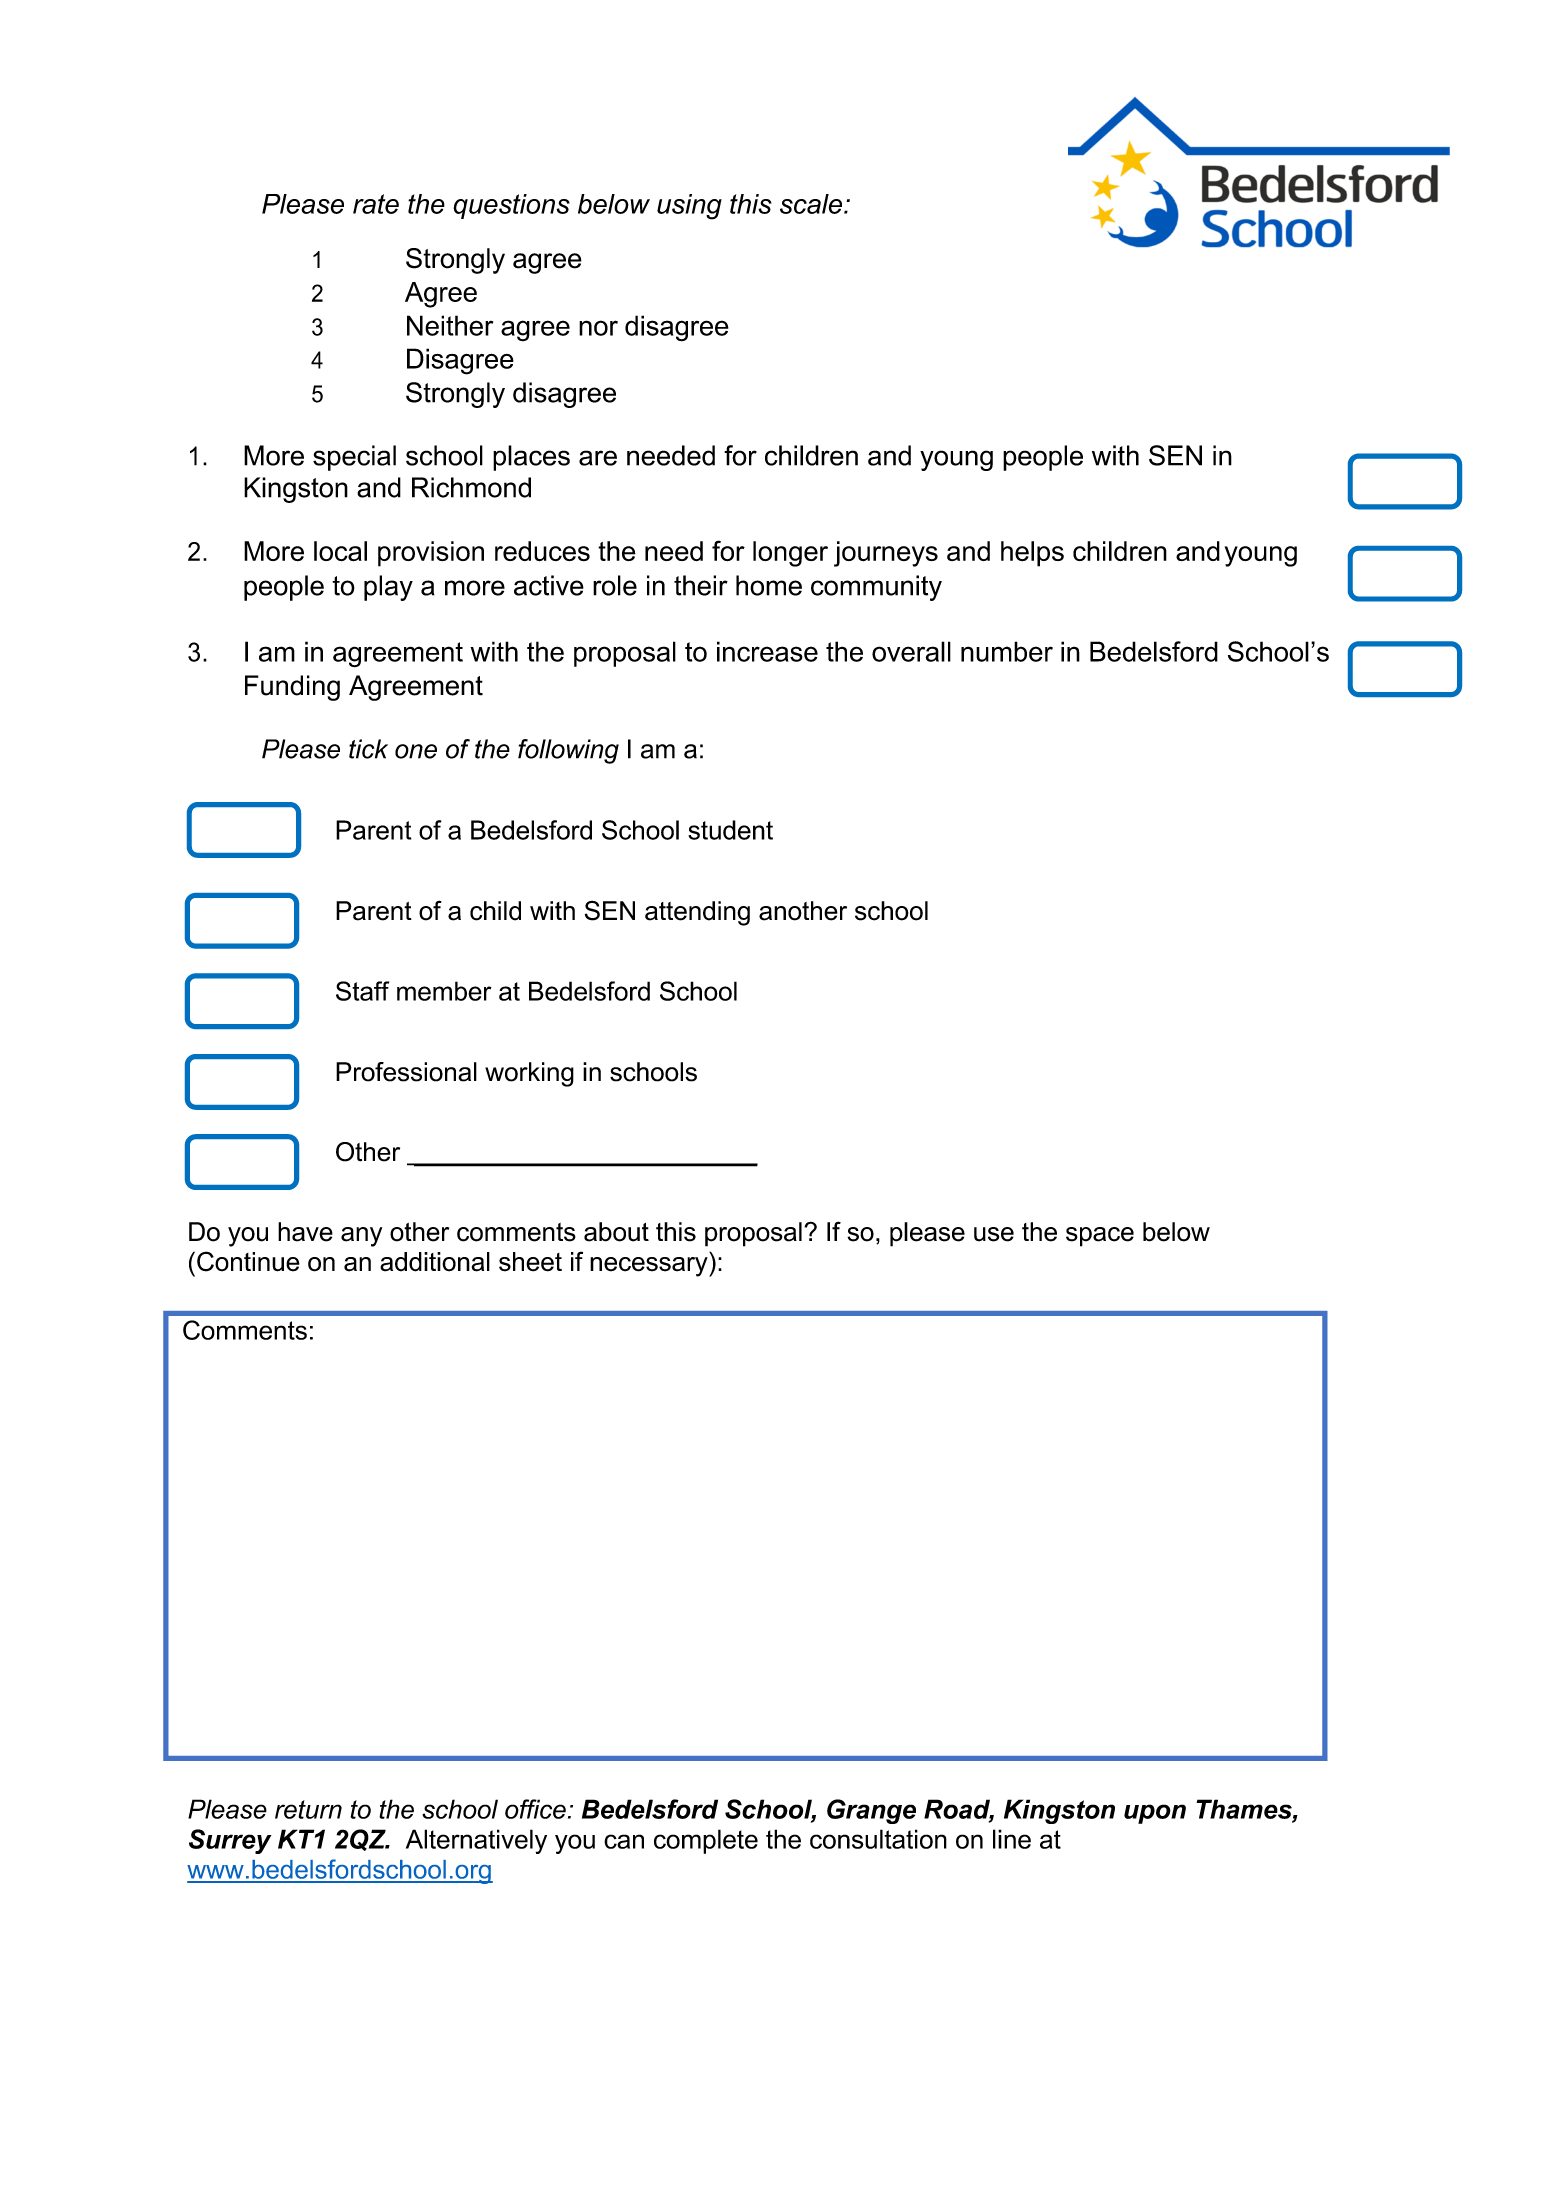  What do you see at coordinates (650, 1267) in the screenshot?
I see `necessary` at bounding box center [650, 1267].
